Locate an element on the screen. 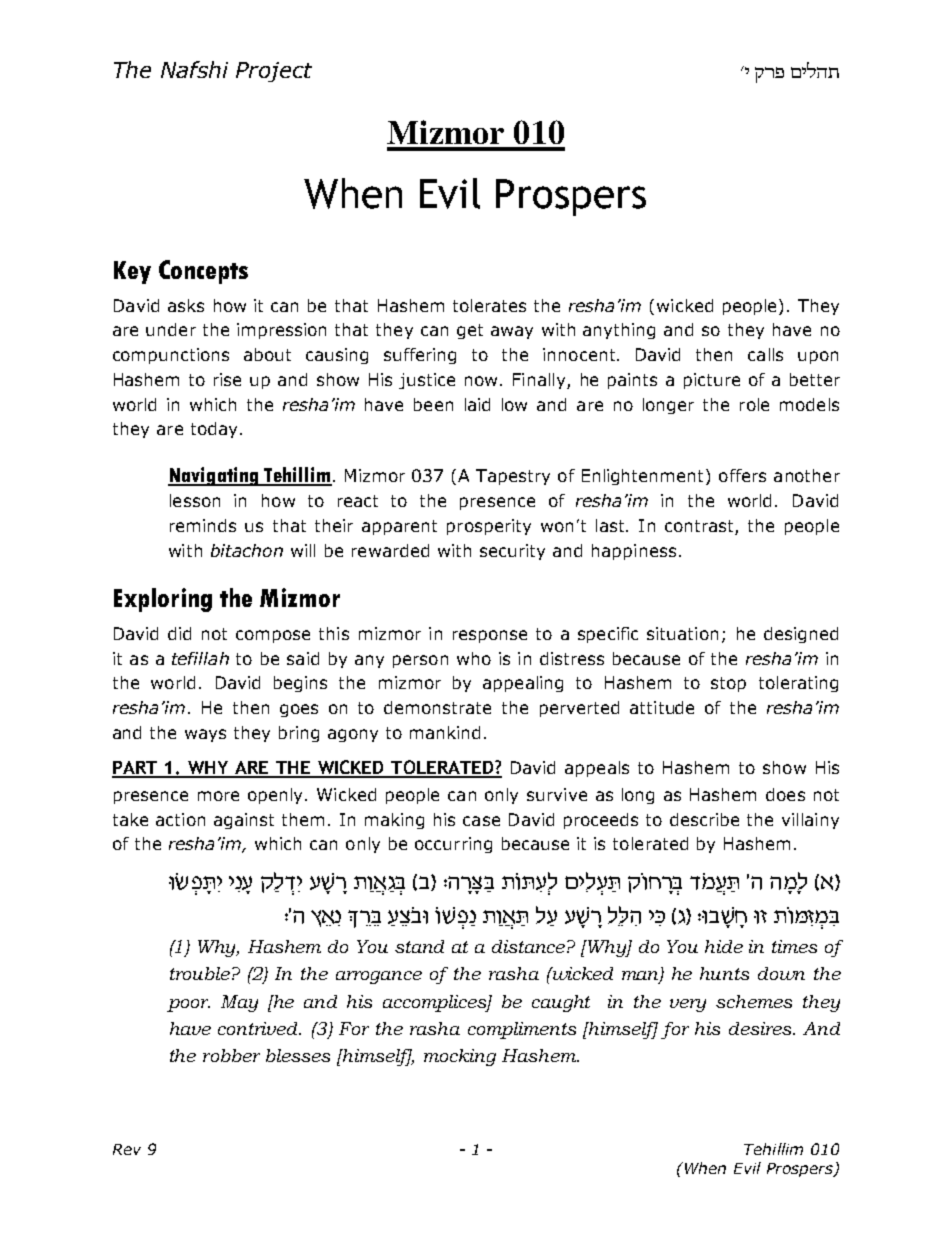 This screenshot has width=952, height=1233. robber is located at coordinates (231, 1055).
